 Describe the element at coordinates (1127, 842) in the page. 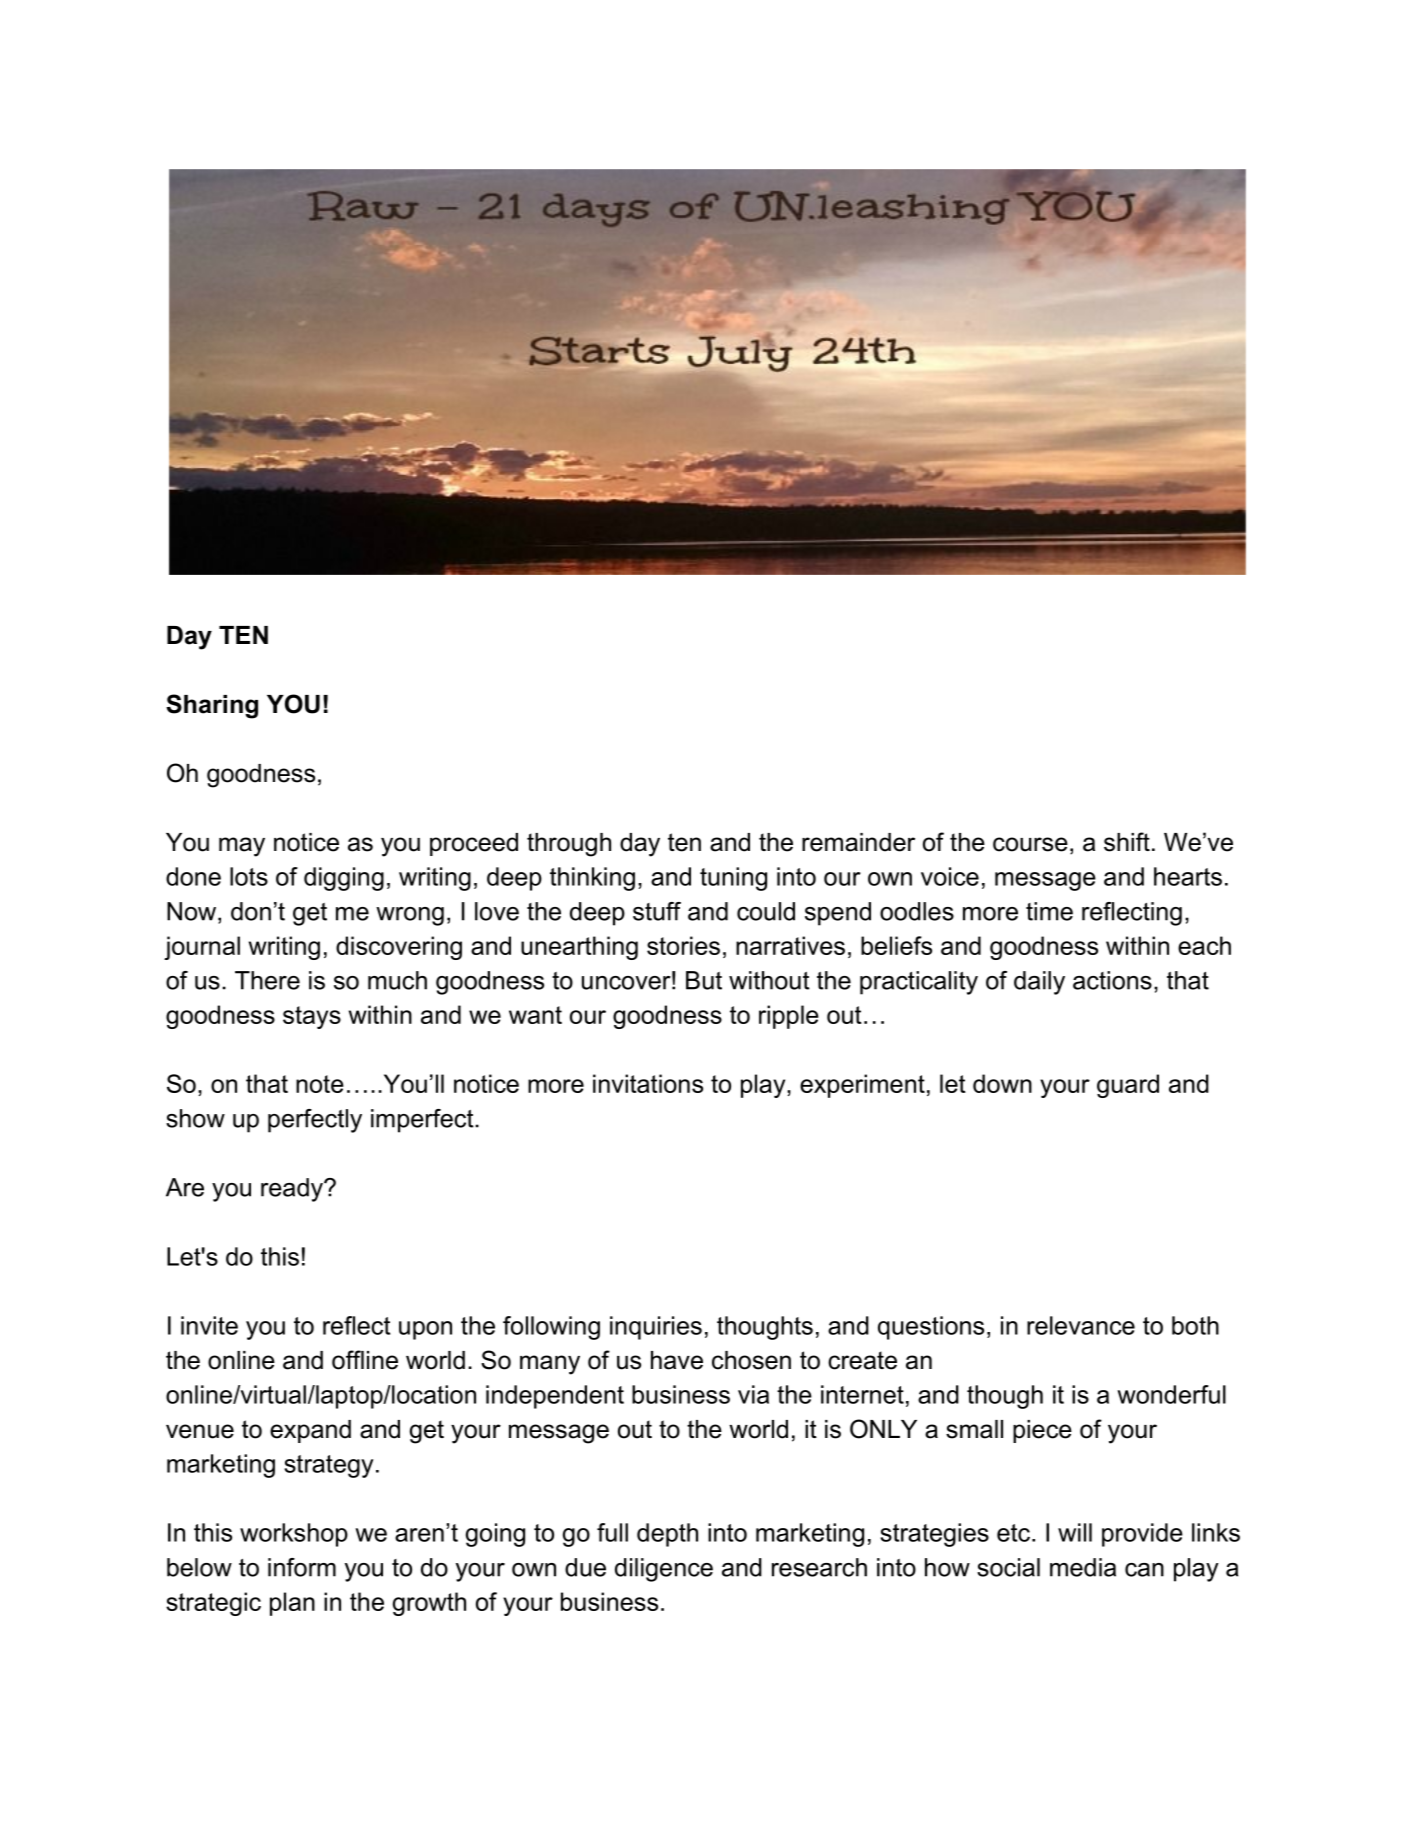

I see `shift` at that location.
